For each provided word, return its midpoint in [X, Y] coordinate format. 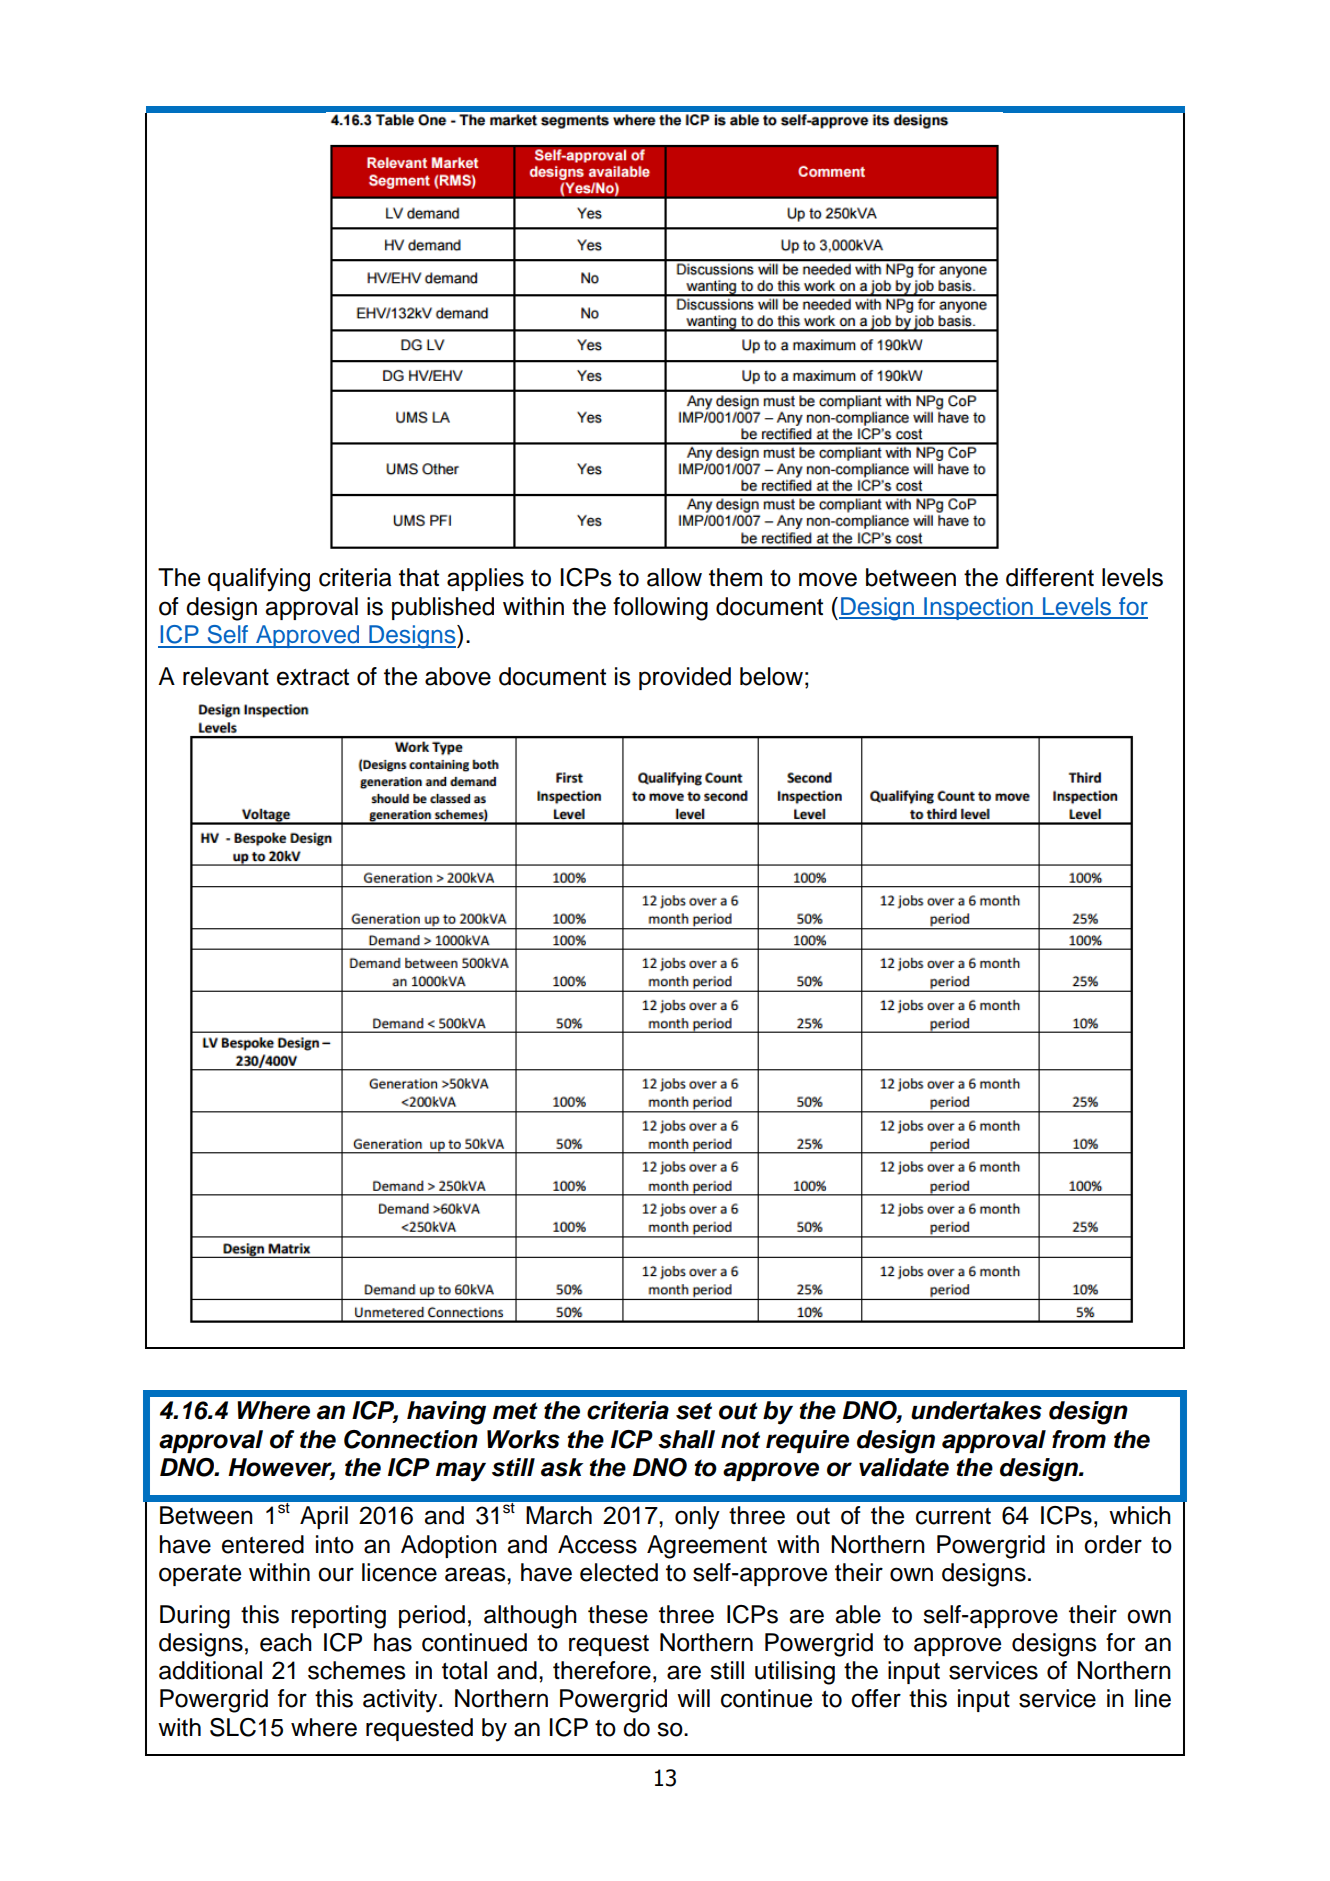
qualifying [259, 580]
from [1079, 1439]
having [446, 1413]
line [1153, 1698]
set [694, 1411]
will [693, 1698]
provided [685, 678]
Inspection [978, 608]
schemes [357, 1670]
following [660, 609]
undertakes [976, 1410]
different [1050, 577]
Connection [411, 1439]
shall [686, 1439]
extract [313, 677]
